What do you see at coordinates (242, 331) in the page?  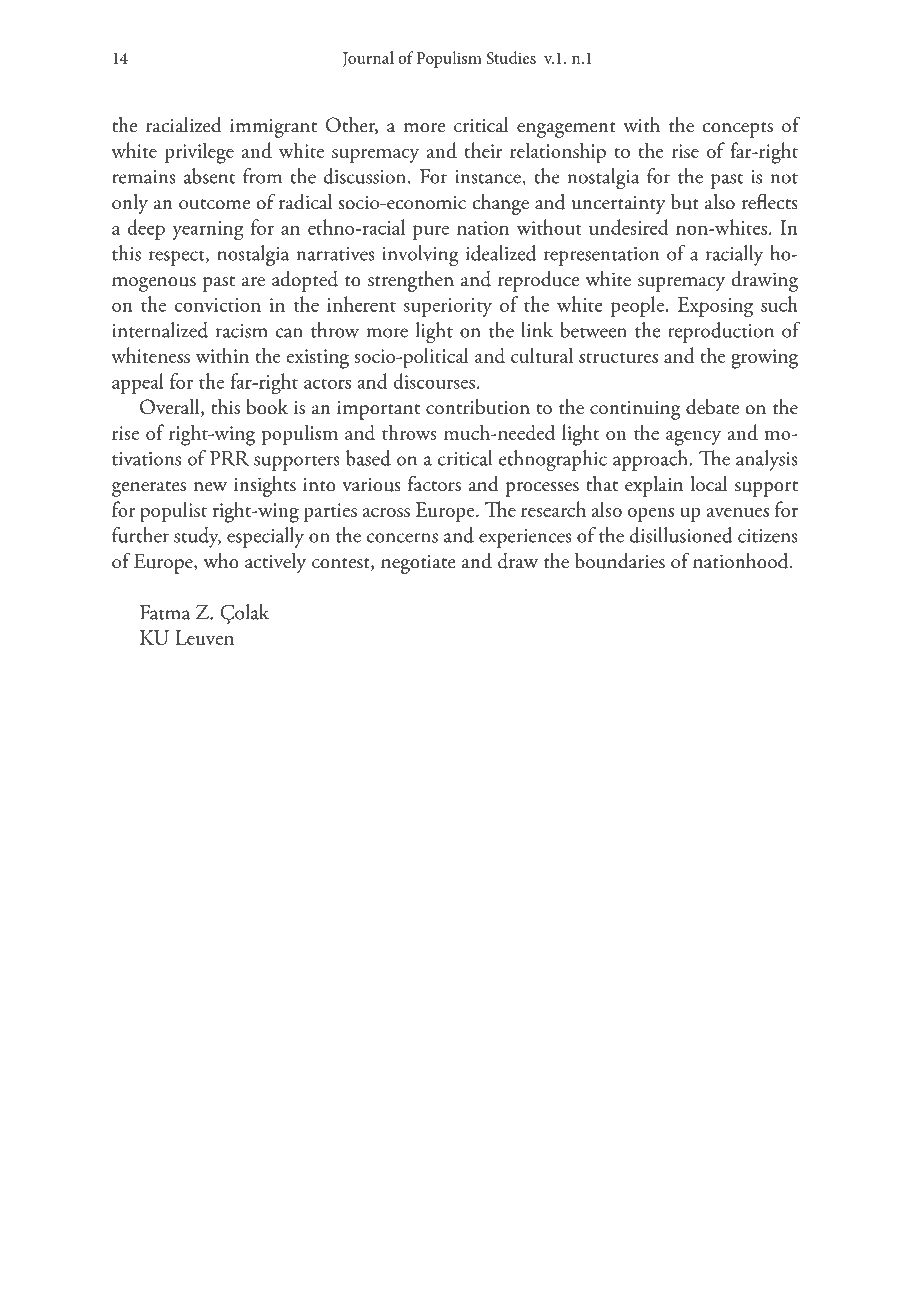 I see `racism` at bounding box center [242, 331].
